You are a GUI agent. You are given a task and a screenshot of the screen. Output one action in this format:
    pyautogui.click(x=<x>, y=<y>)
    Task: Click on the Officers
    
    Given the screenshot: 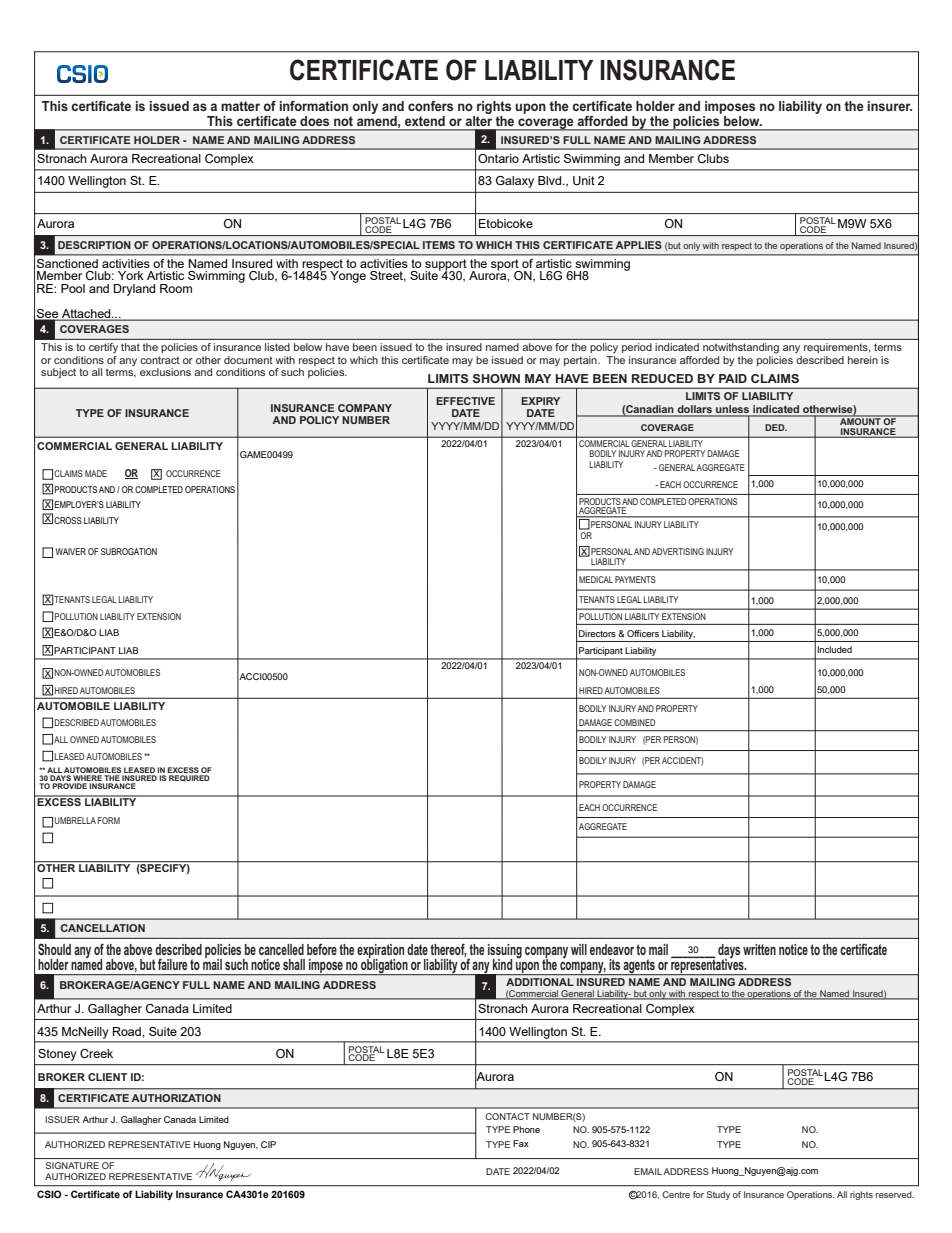 What is the action you would take?
    pyautogui.click(x=643, y=633)
